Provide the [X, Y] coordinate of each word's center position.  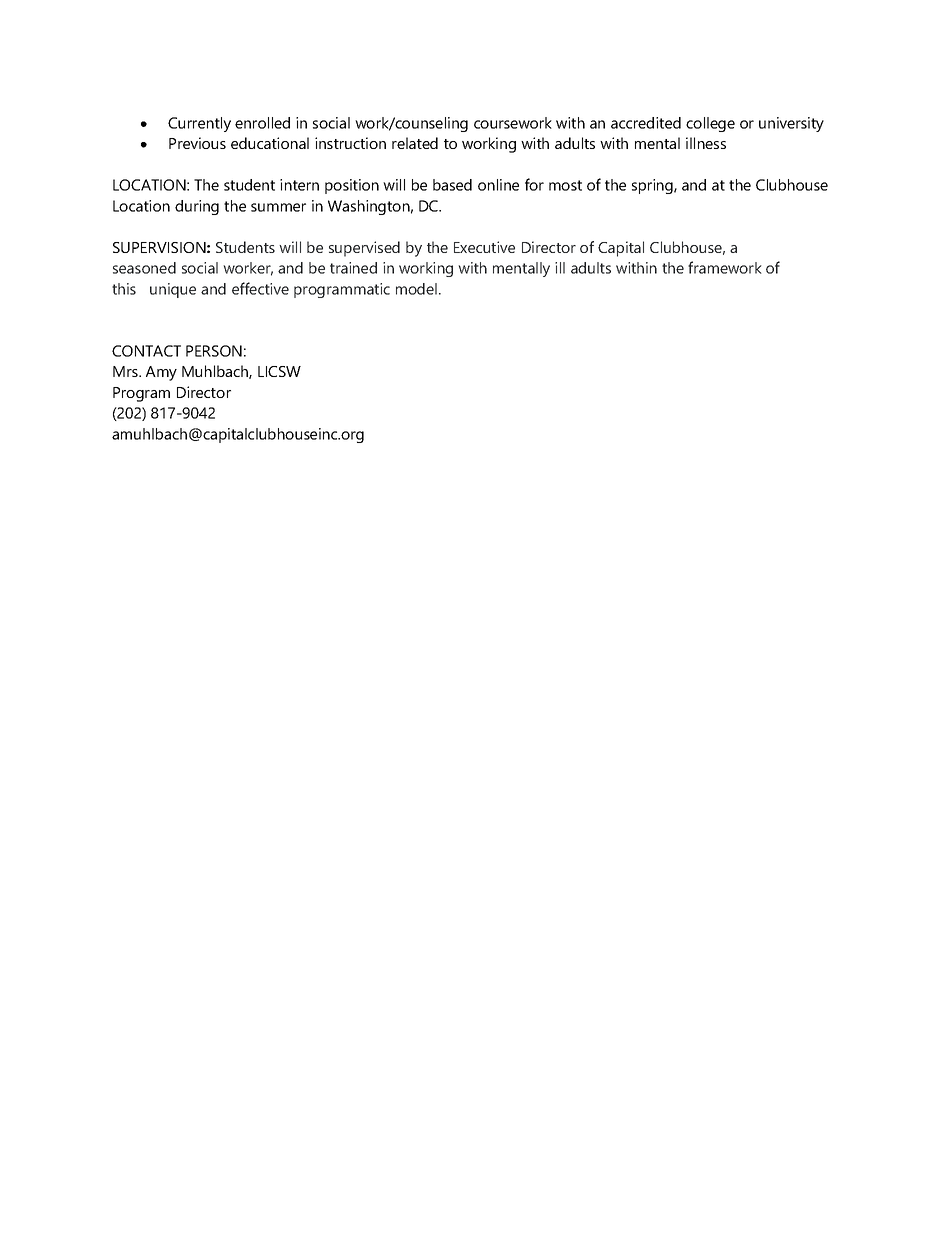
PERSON [214, 351]
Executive [484, 247]
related [415, 143]
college [710, 124]
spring [653, 186]
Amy [161, 373]
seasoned [144, 268]
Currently [199, 124]
